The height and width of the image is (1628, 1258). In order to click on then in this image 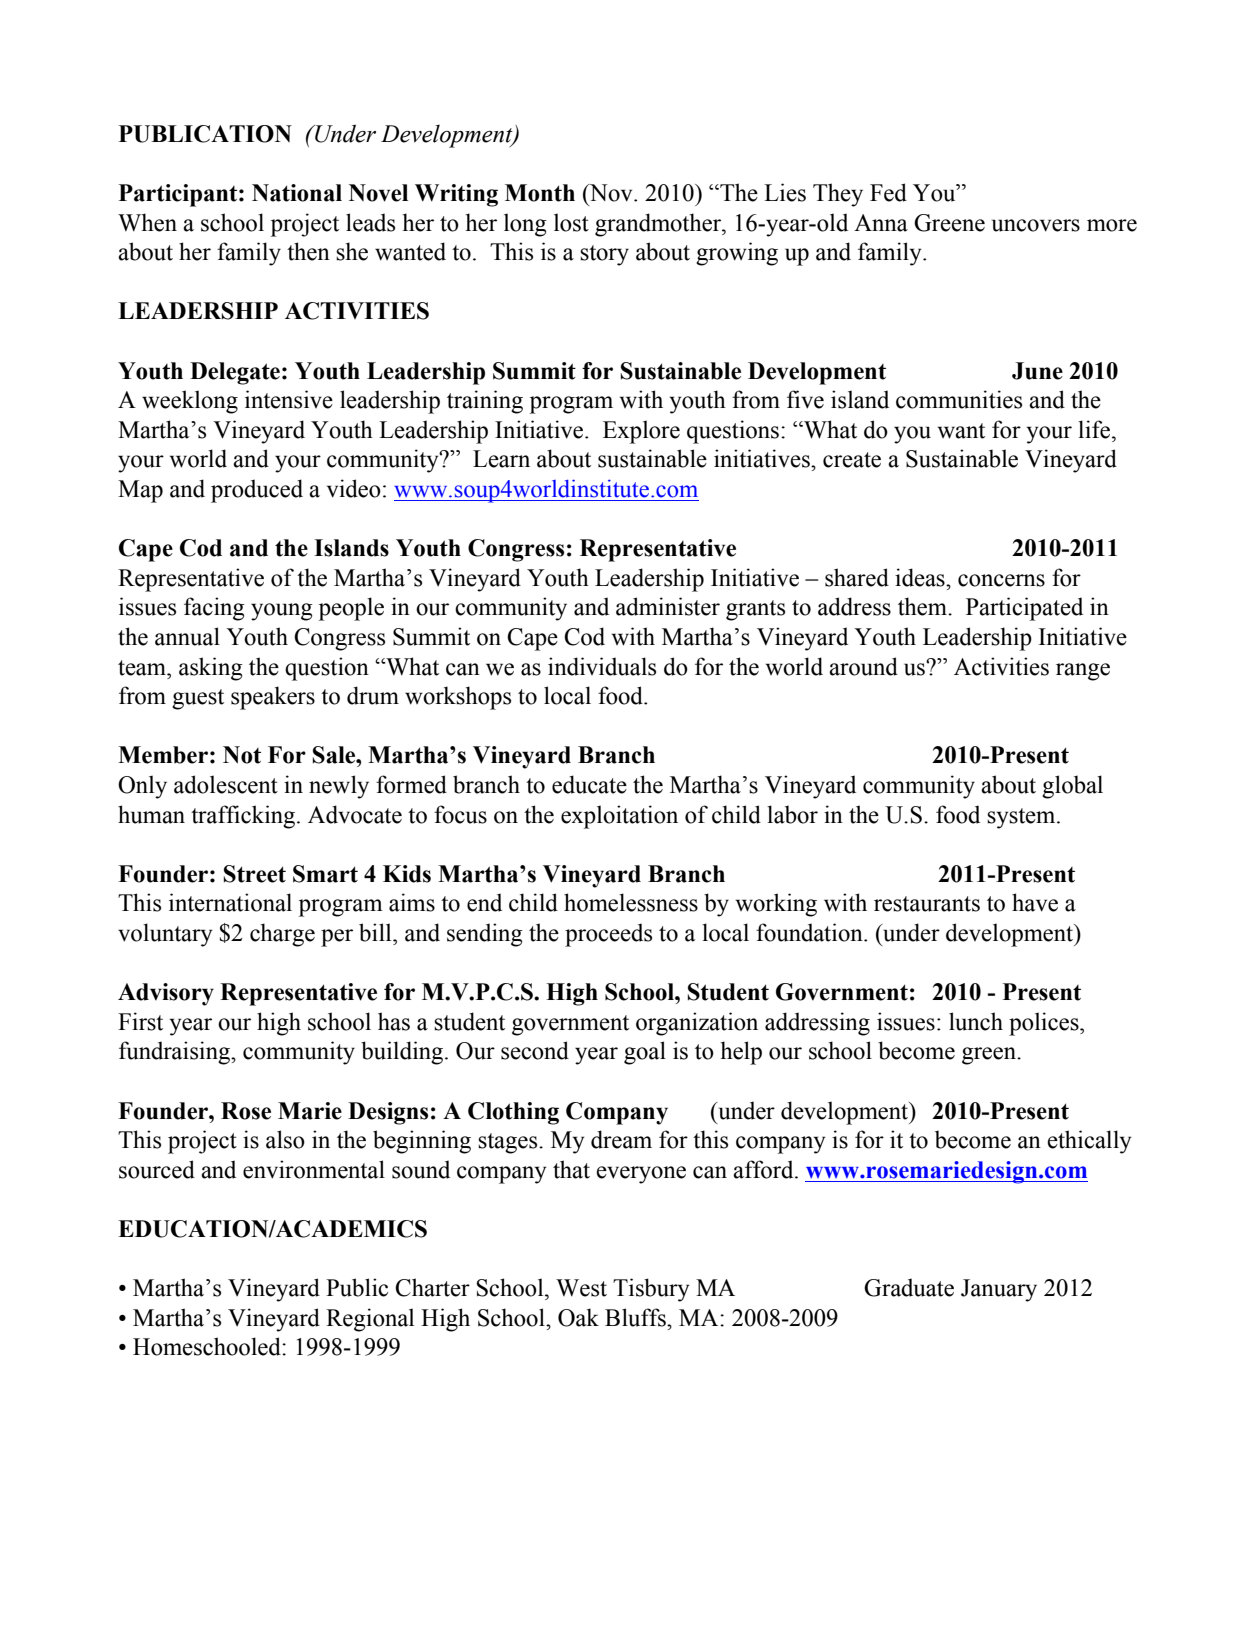, I will do `click(308, 251)`.
